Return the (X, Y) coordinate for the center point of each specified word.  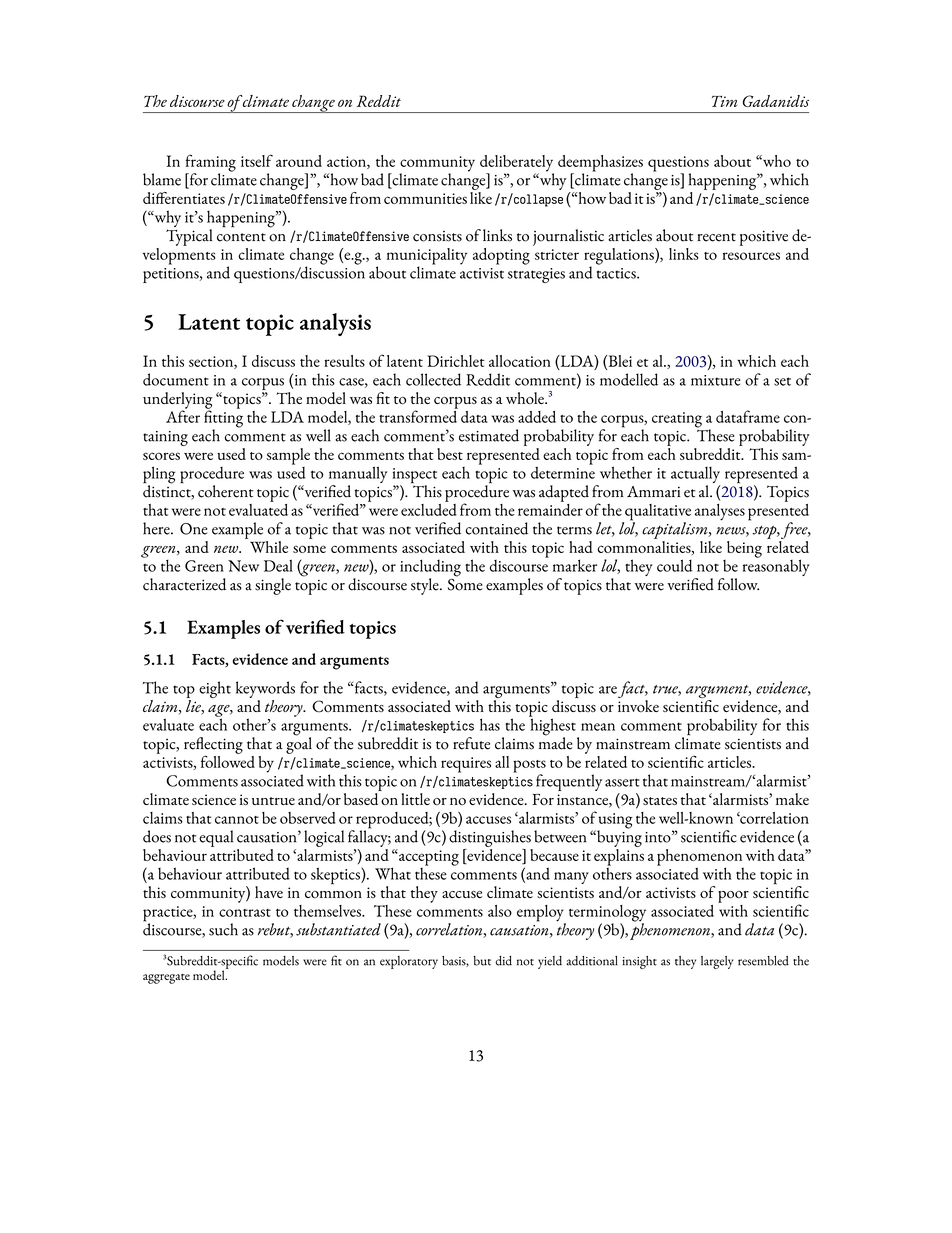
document (176, 379)
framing (211, 164)
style (426, 586)
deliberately (517, 164)
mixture (716, 380)
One (193, 529)
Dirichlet (456, 361)
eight (215, 689)
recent (716, 237)
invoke (638, 704)
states (660, 801)
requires (466, 765)
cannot (237, 820)
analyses (720, 512)
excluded (429, 508)
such (223, 929)
